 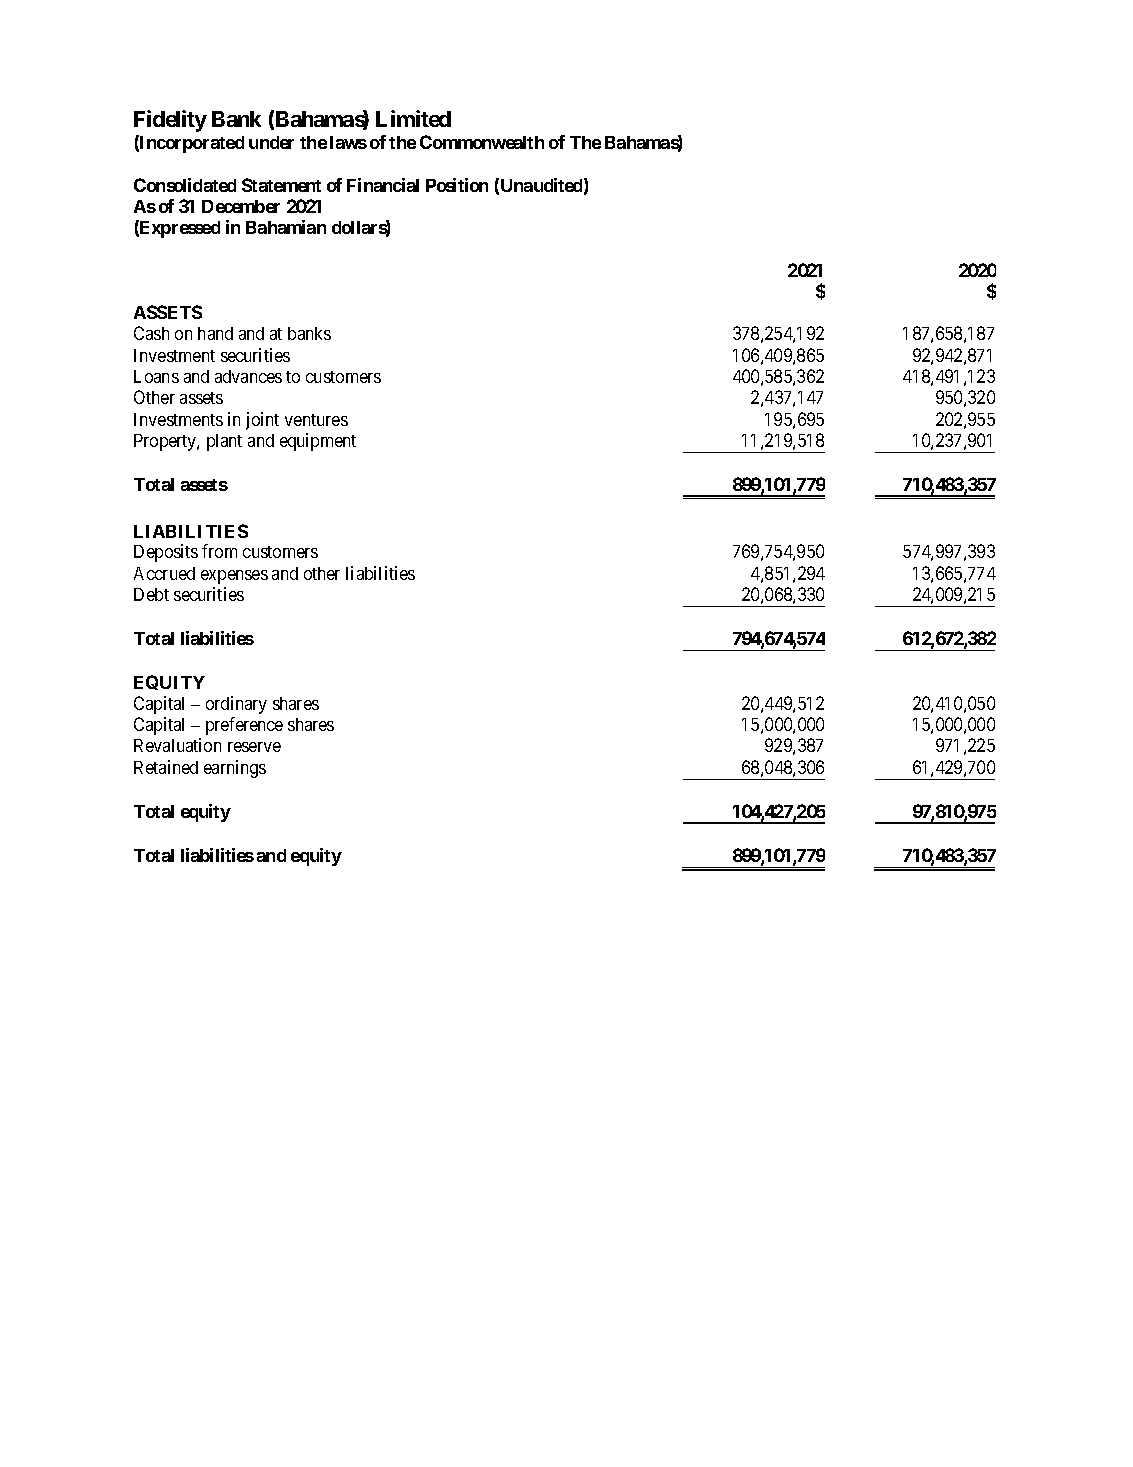 What do you see at coordinates (318, 442) in the screenshot?
I see `equipment` at bounding box center [318, 442].
